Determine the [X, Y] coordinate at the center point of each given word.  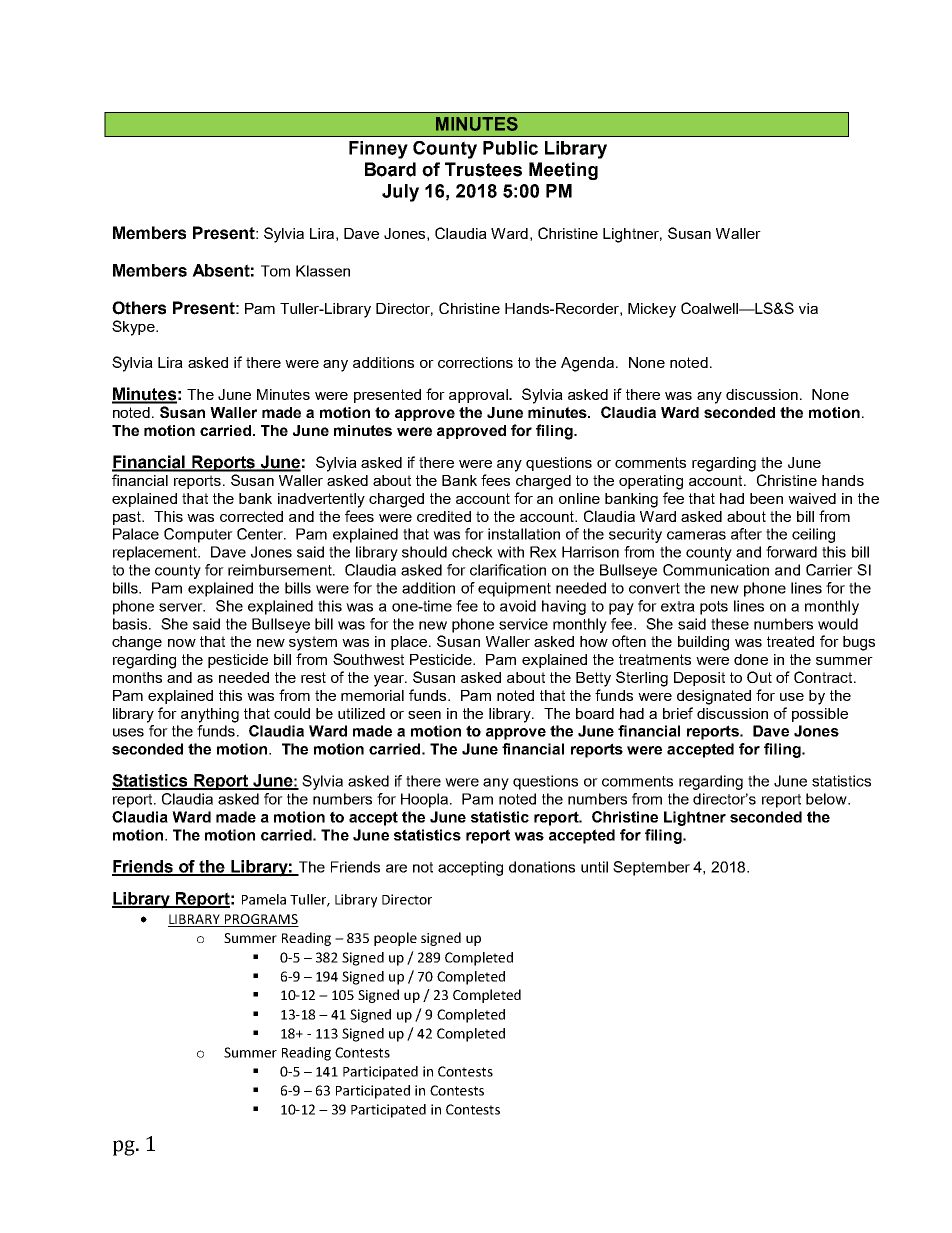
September [651, 868]
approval [479, 396]
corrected [251, 516]
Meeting [563, 171]
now [182, 643]
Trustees [483, 169]
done [751, 659]
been [766, 498]
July [400, 193]
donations [542, 867]
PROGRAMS [261, 920]
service [523, 624]
